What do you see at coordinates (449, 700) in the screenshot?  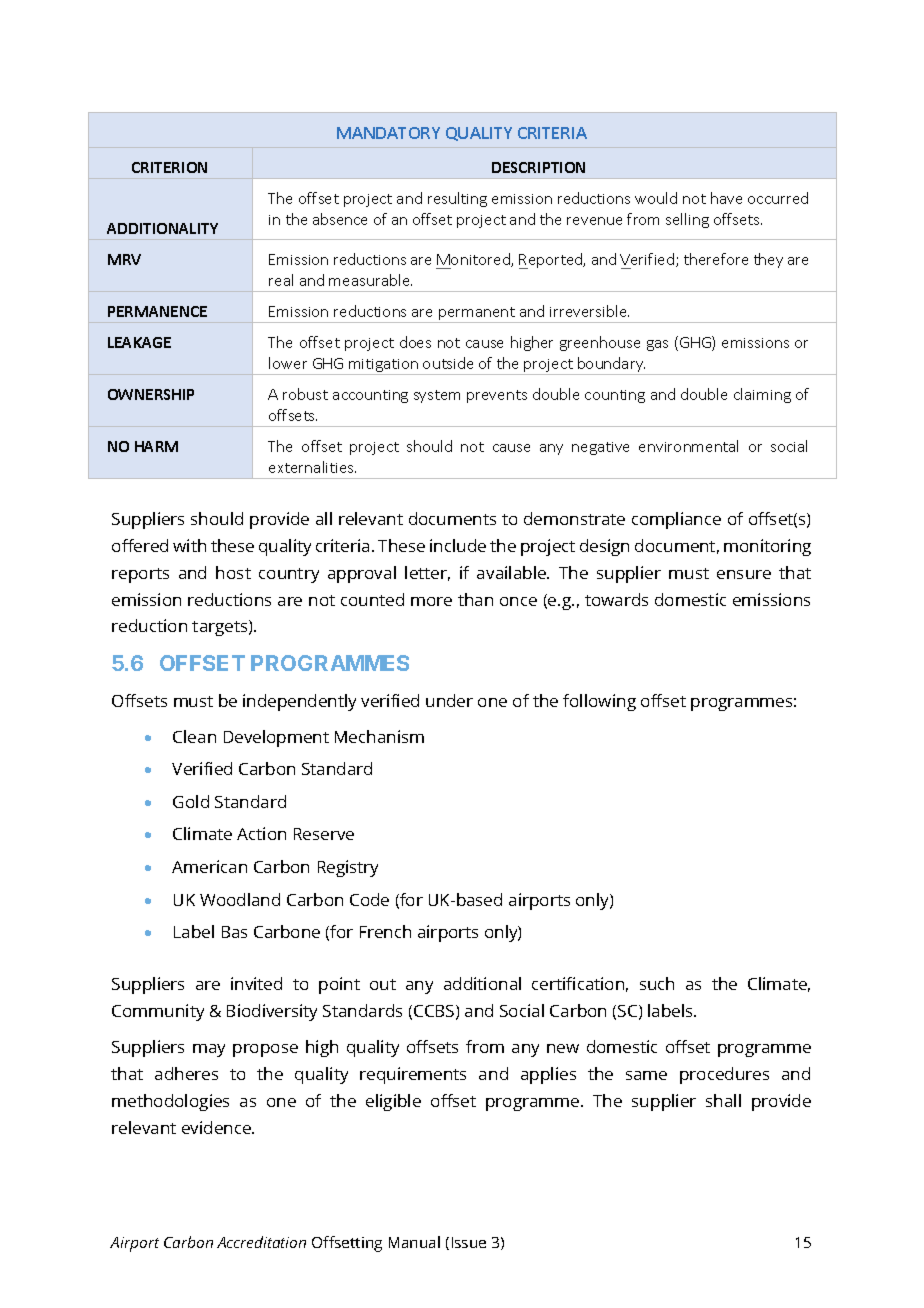 I see `under` at bounding box center [449, 700].
